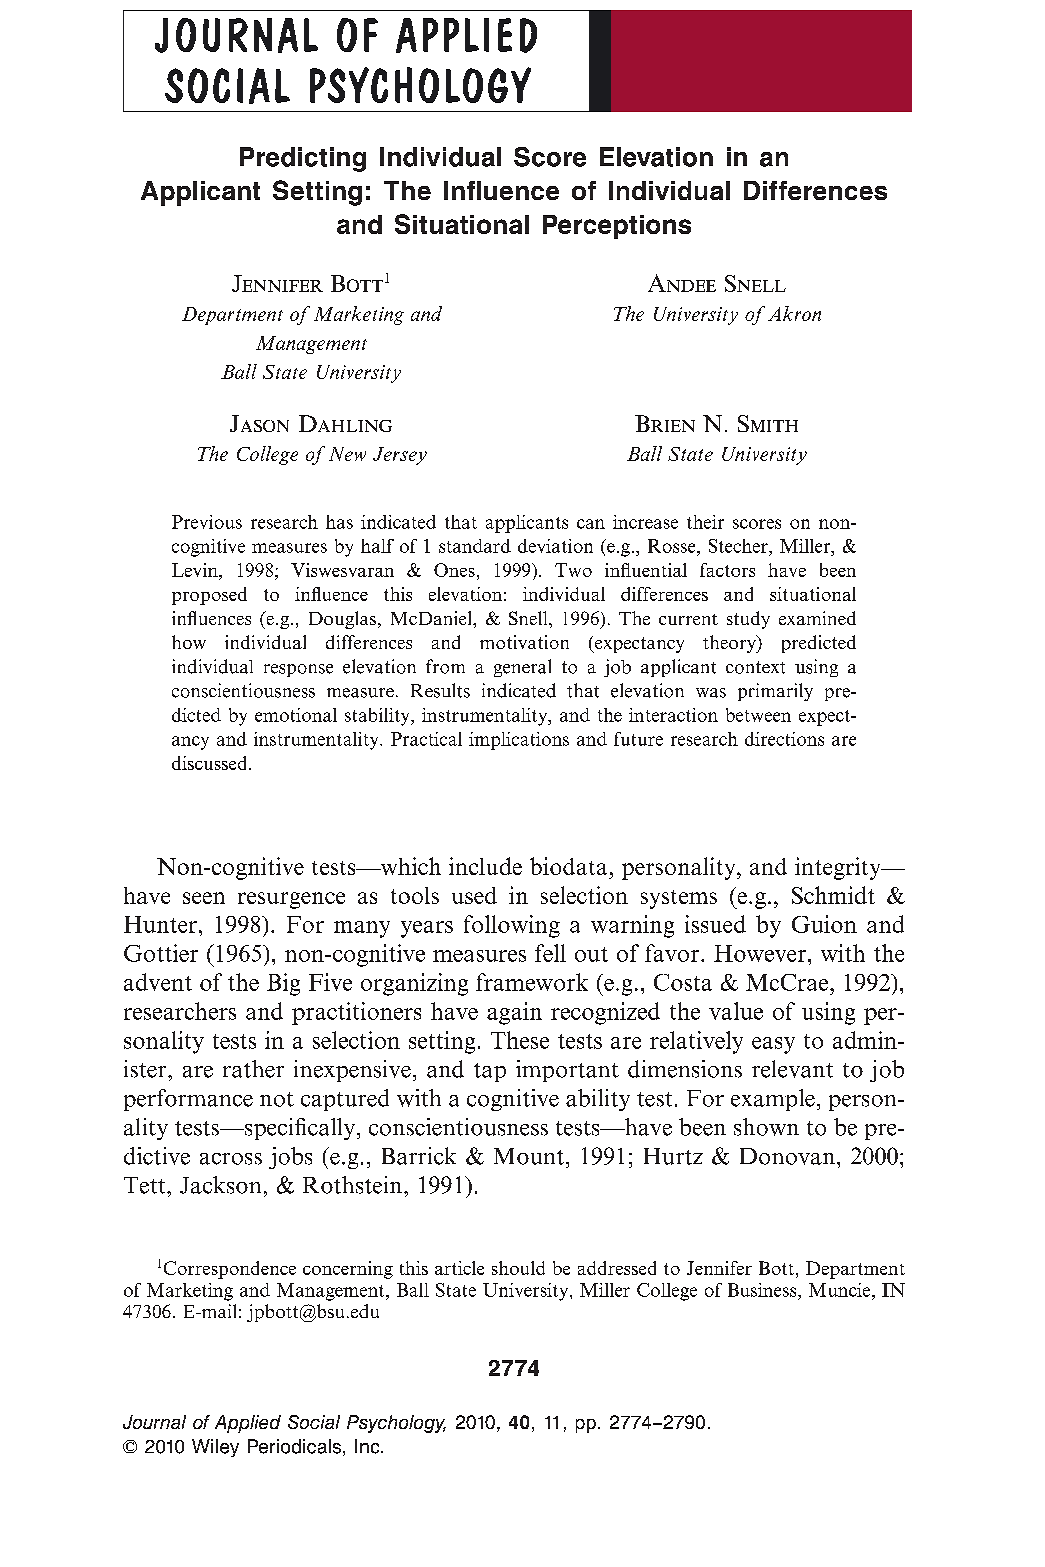 The image size is (1045, 1567). Describe the element at coordinates (298, 670) in the page. I see `response` at that location.
